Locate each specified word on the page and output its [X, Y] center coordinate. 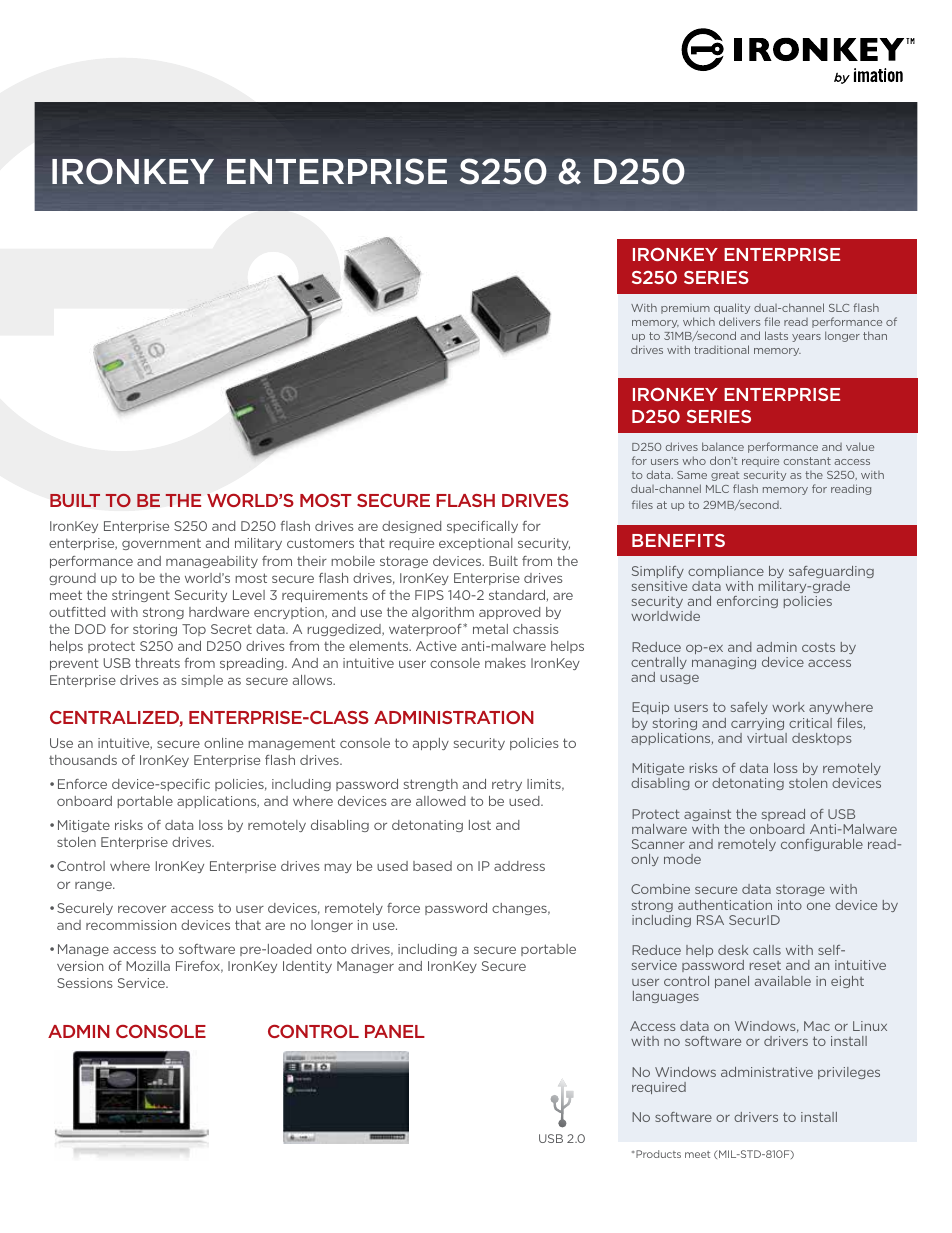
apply [431, 744]
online [223, 743]
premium [685, 309]
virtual [767, 738]
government [161, 544]
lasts [776, 335]
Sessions [85, 983]
